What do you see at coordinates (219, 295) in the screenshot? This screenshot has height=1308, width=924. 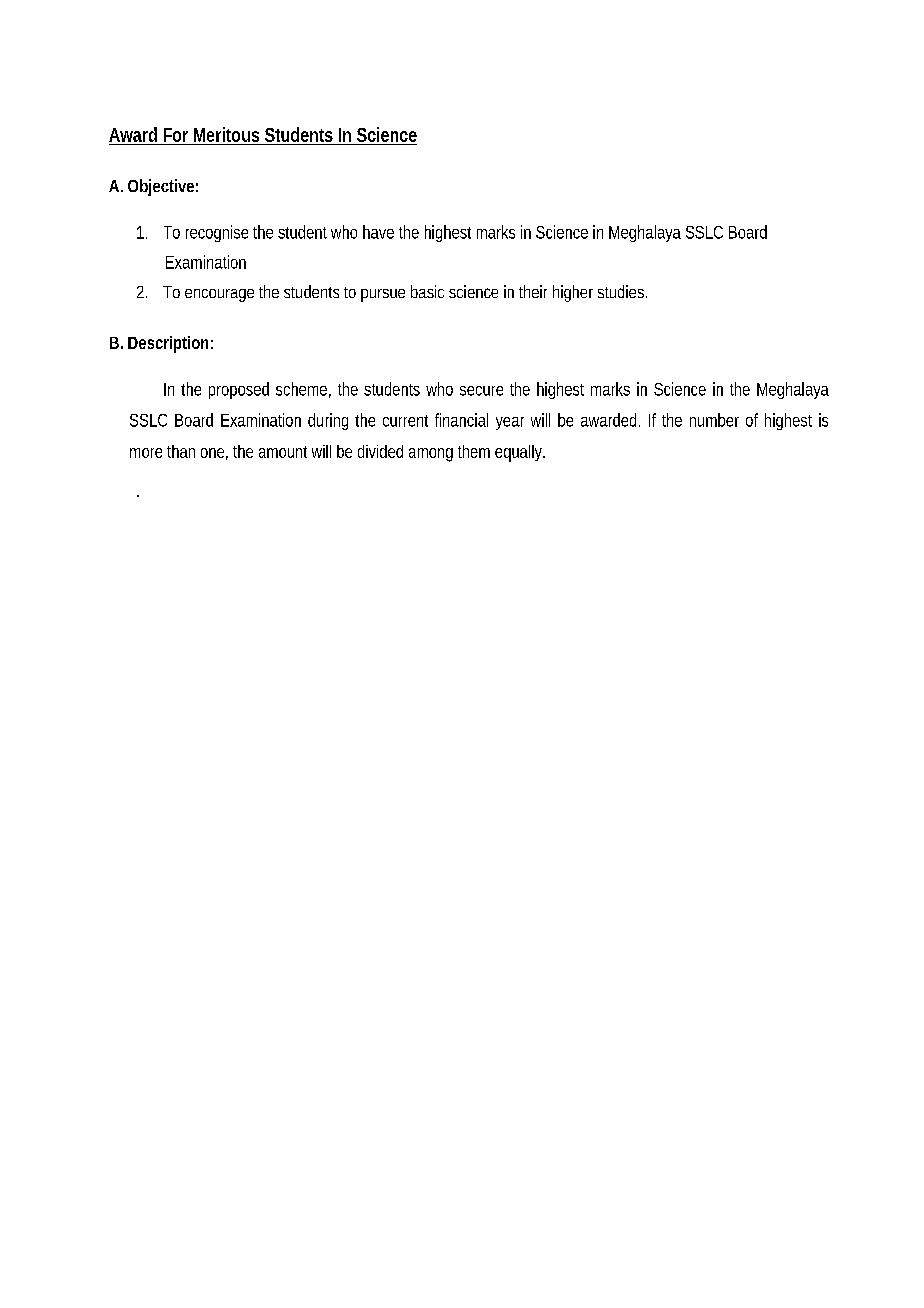 I see `encourage` at bounding box center [219, 295].
